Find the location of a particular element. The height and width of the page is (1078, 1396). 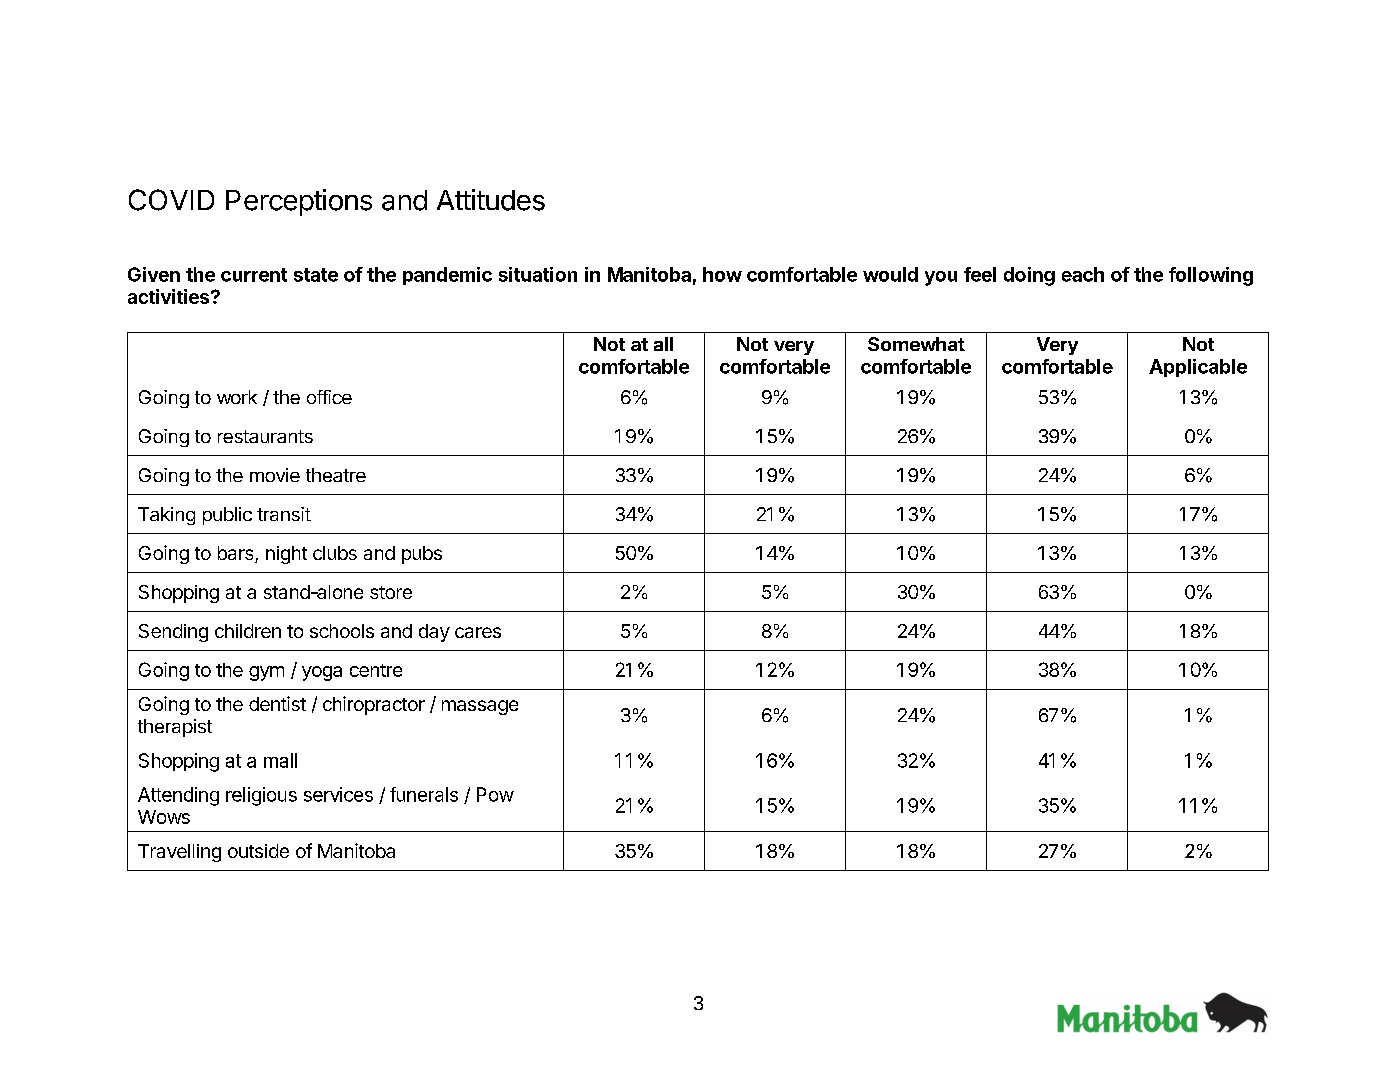

Somewhat is located at coordinates (916, 344).
